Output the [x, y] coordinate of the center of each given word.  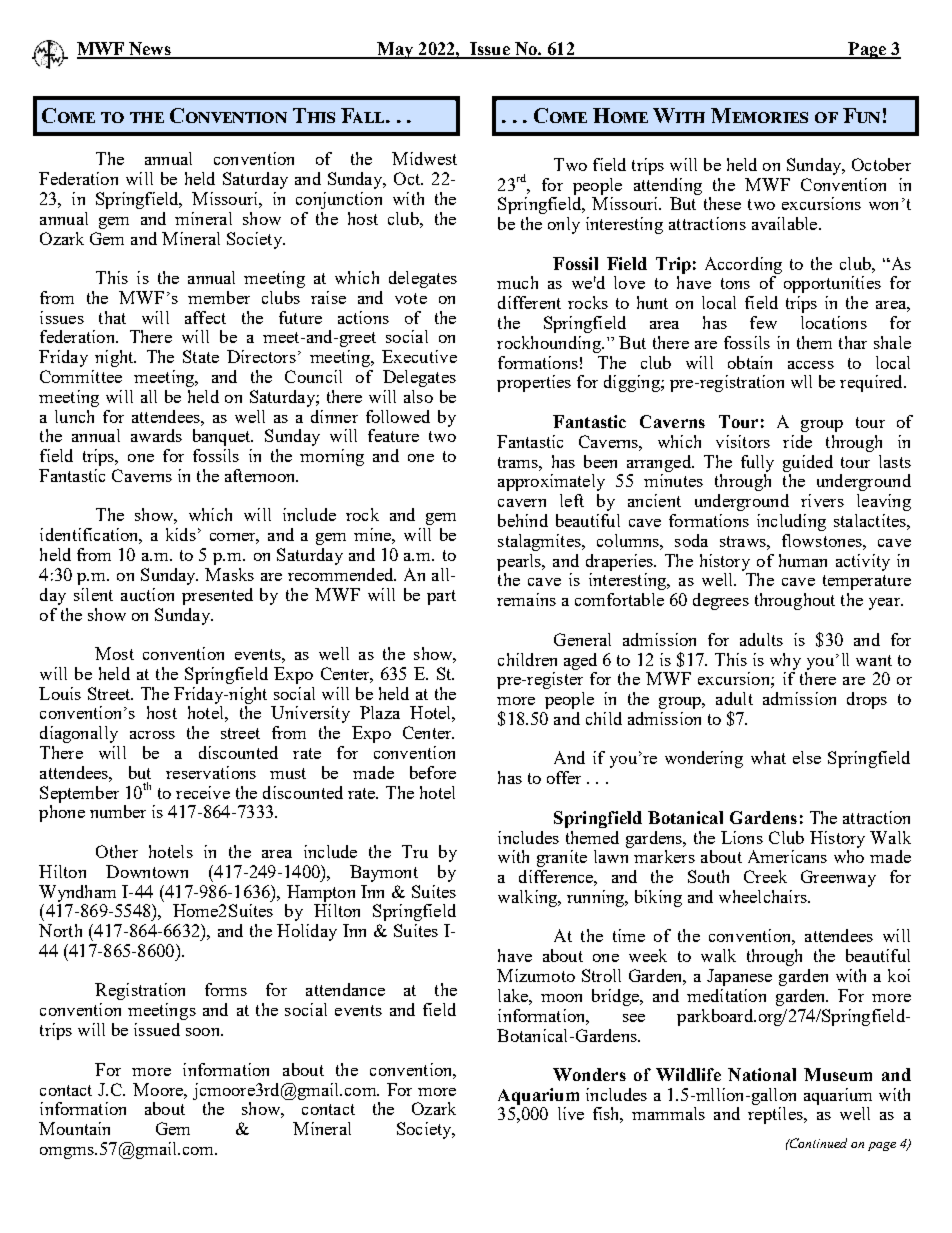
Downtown [147, 871]
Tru [415, 851]
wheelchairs [764, 896]
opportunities [832, 284]
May [395, 50]
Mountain [74, 1128]
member [219, 297]
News [150, 50]
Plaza [380, 712]
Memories [759, 115]
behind [523, 520]
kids [181, 534]
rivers [822, 500]
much [517, 282]
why [785, 661]
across [152, 735]
